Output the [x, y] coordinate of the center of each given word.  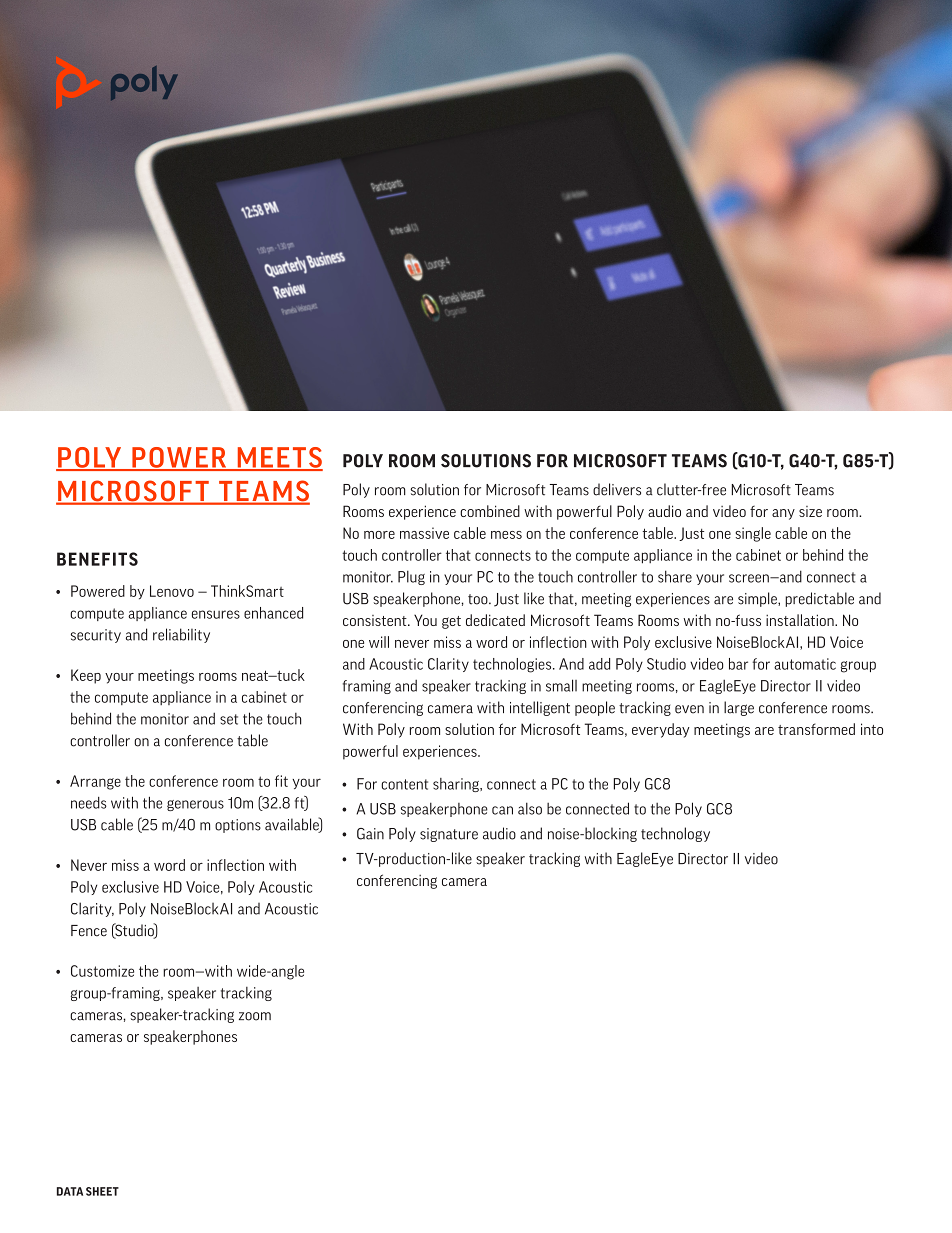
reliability [181, 635]
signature [449, 835]
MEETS [279, 458]
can [502, 810]
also [530, 808]
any [783, 514]
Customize [102, 971]
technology [675, 834]
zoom [255, 1016]
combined [490, 511]
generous [195, 805]
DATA [70, 1191]
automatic [805, 664]
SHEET [102, 1191]
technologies [513, 665]
